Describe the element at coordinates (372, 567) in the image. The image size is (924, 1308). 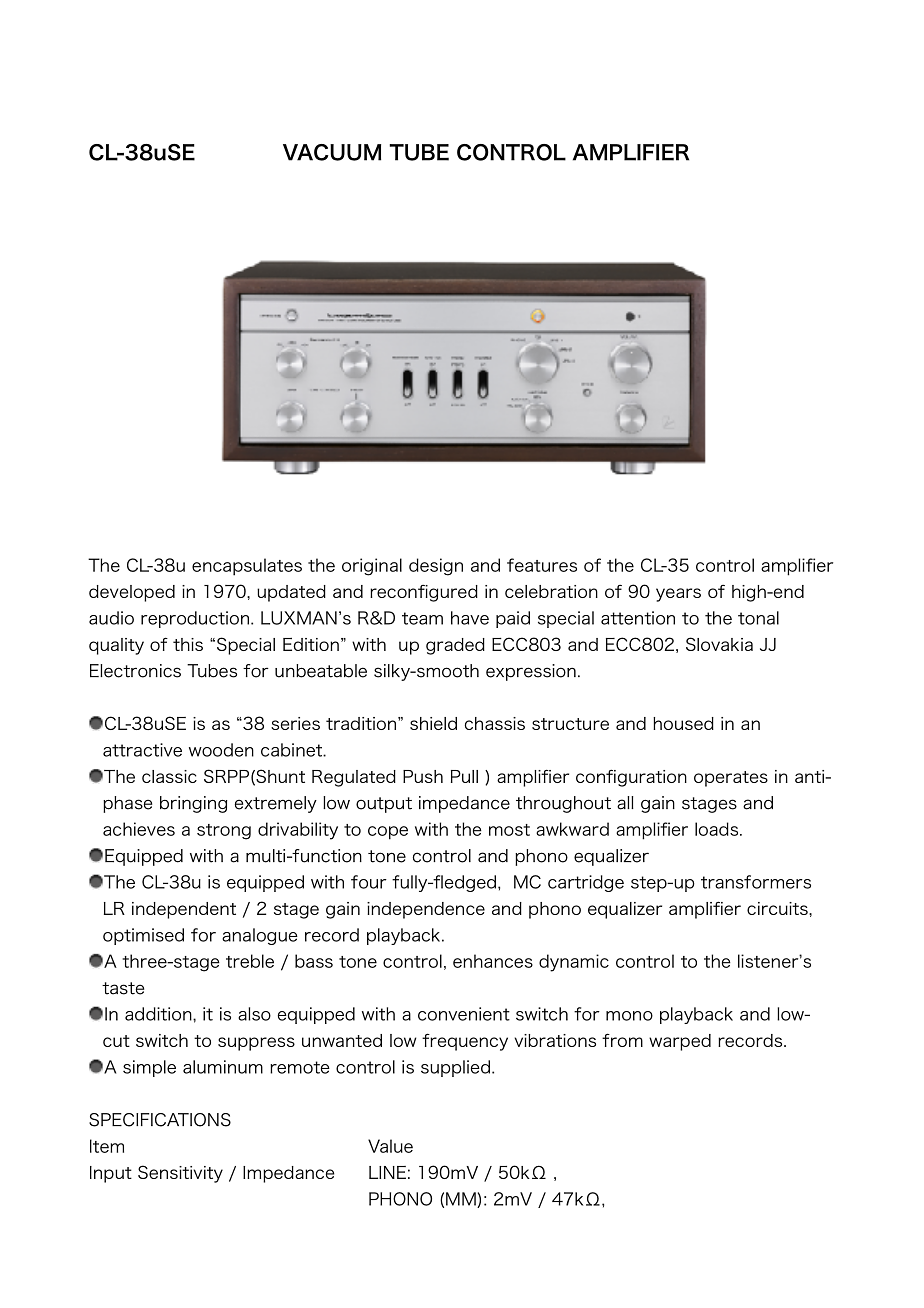
I see `original` at that location.
